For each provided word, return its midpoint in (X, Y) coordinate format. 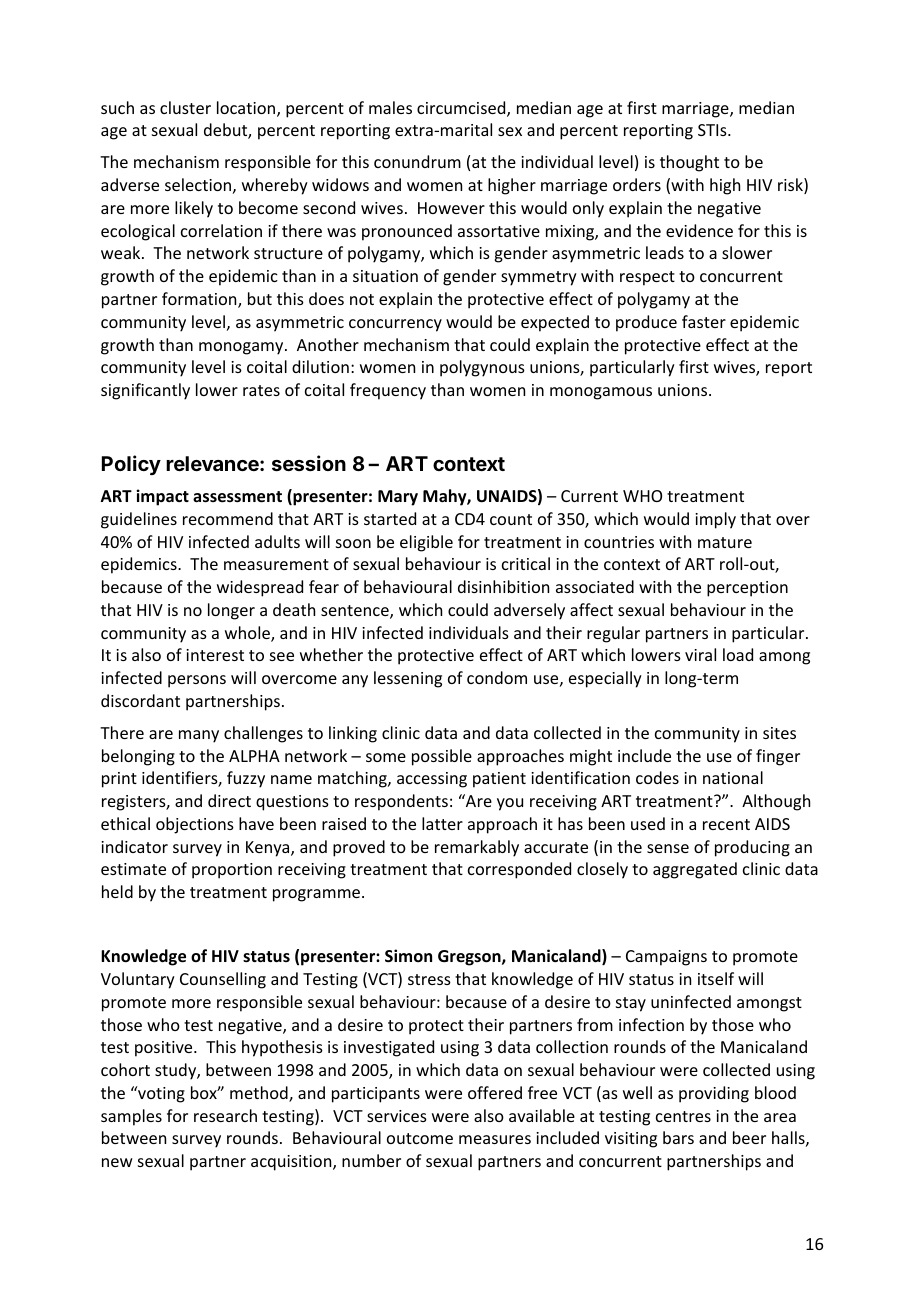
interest (215, 655)
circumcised (462, 109)
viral (700, 654)
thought (689, 163)
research (225, 1115)
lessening (408, 679)
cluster (185, 107)
